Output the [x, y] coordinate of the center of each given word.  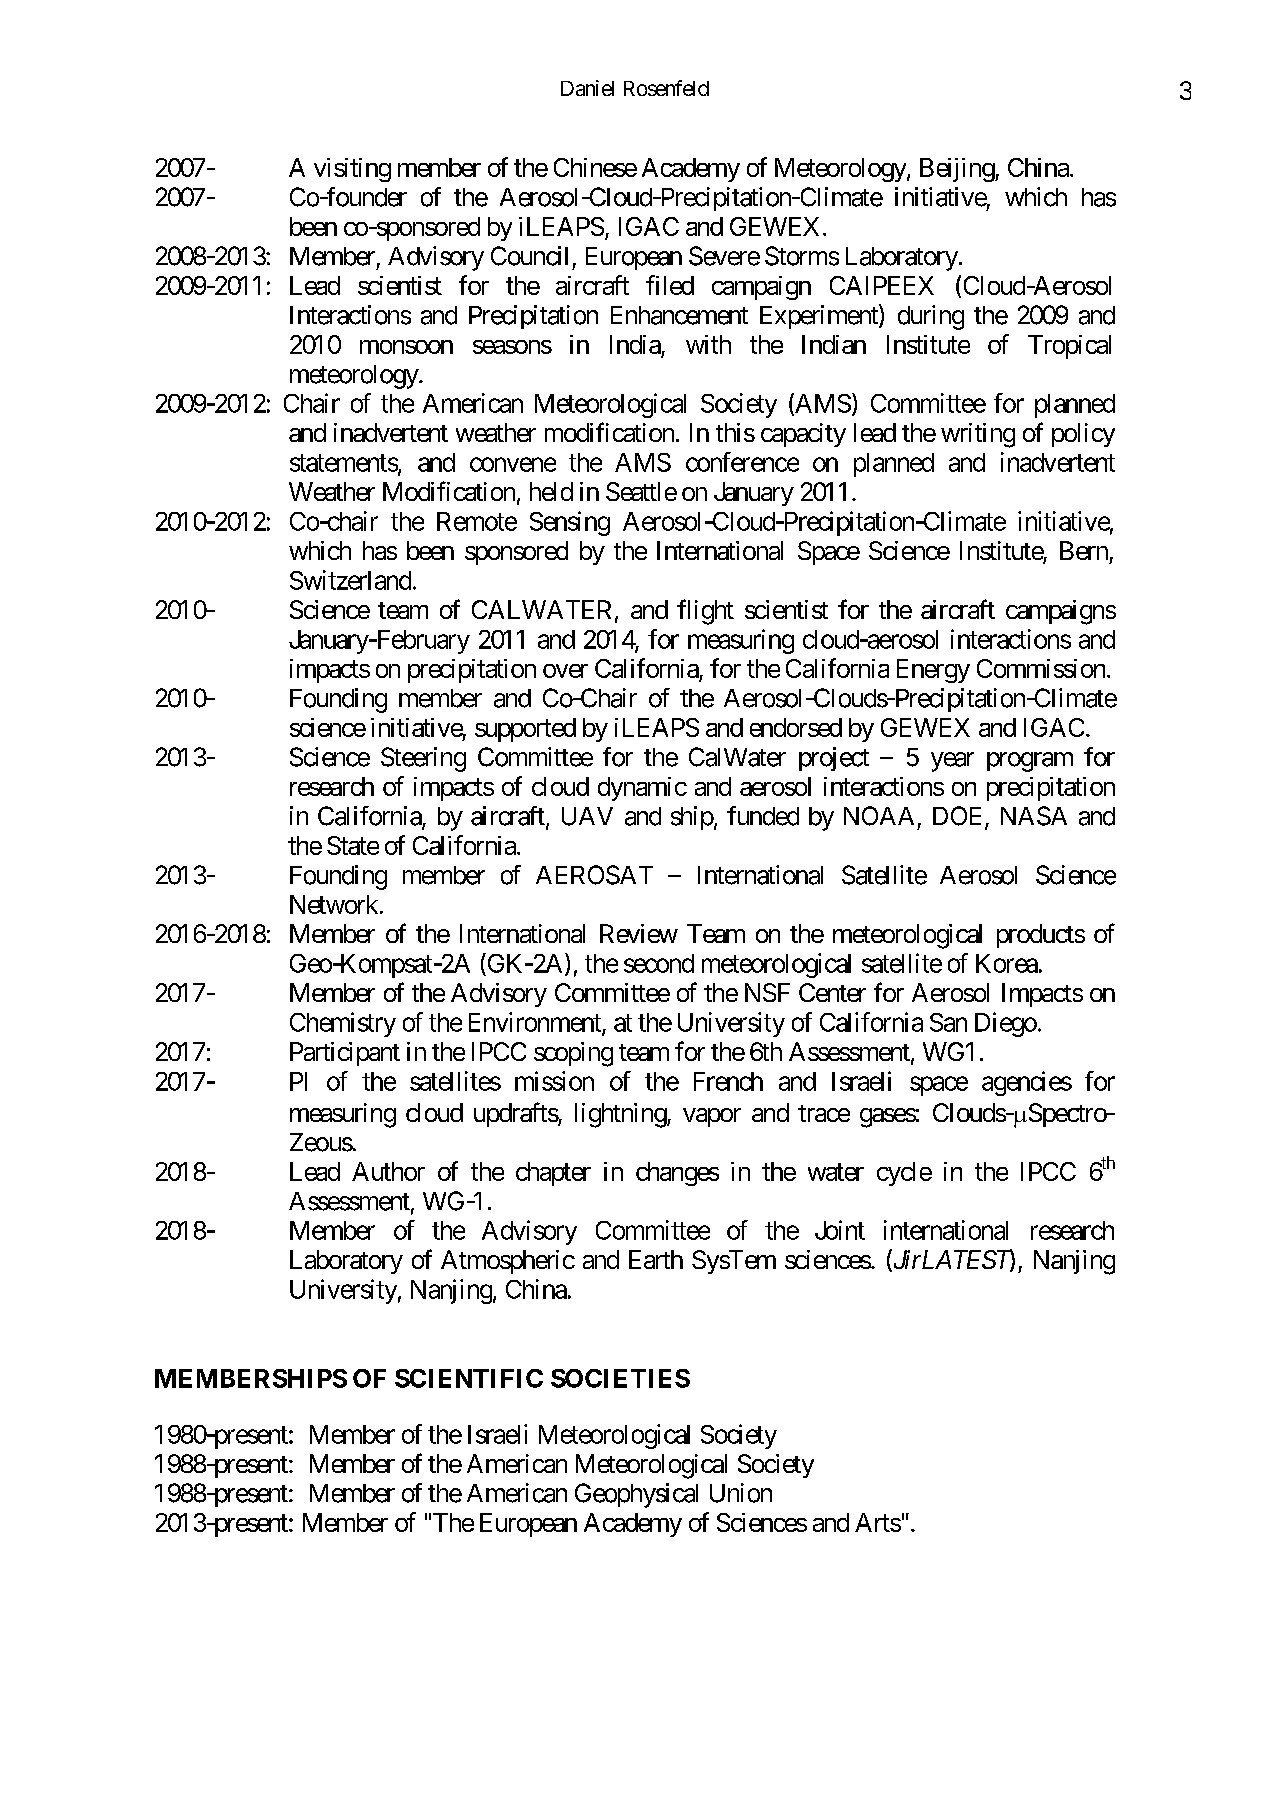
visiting [352, 170]
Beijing [958, 170]
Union [741, 1493]
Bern [1084, 550]
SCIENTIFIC [469, 1378]
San [948, 1022]
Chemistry [343, 1024]
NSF [767, 992]
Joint [840, 1230]
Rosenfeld [666, 88]
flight [705, 612]
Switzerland [350, 580]
